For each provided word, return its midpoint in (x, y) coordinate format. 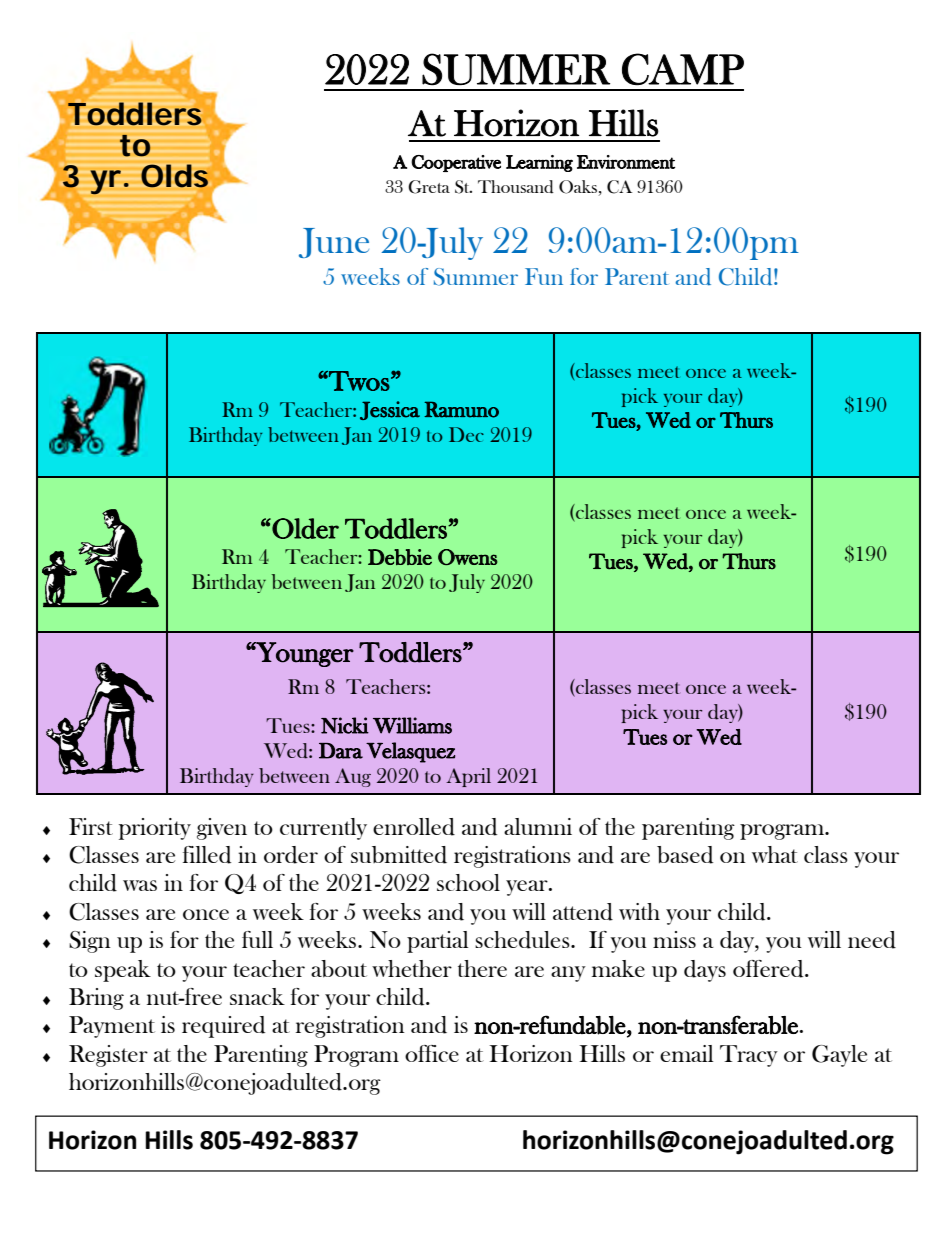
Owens (468, 557)
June (334, 243)
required (223, 1027)
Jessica (390, 410)
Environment (626, 162)
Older (305, 528)
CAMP (683, 69)
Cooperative (456, 163)
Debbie (400, 557)
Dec (466, 434)
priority (155, 829)
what (775, 854)
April (468, 777)
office (432, 1053)
